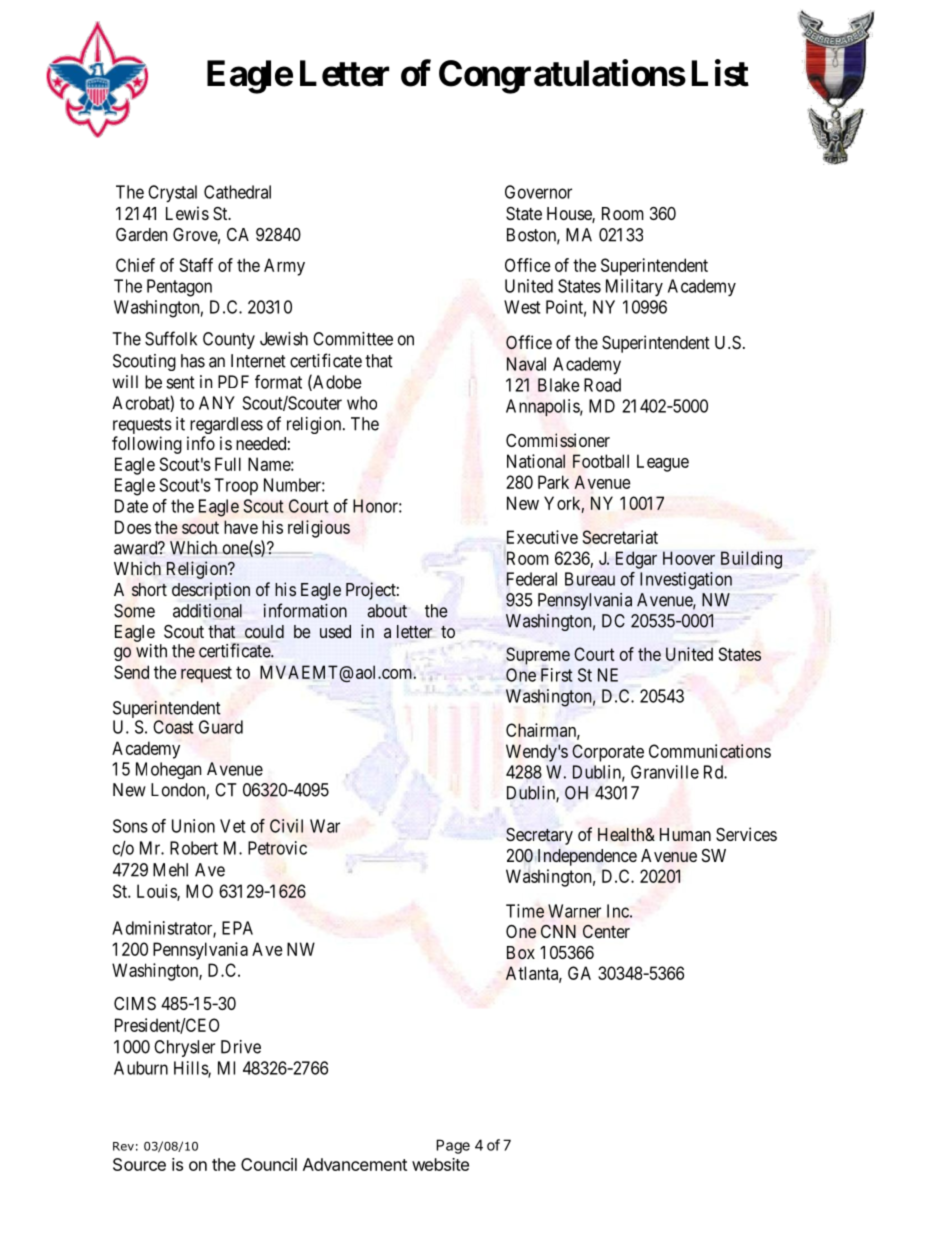 Image resolution: width=952 pixels, height=1233 pixels. What do you see at coordinates (193, 361) in the document?
I see `has` at bounding box center [193, 361].
